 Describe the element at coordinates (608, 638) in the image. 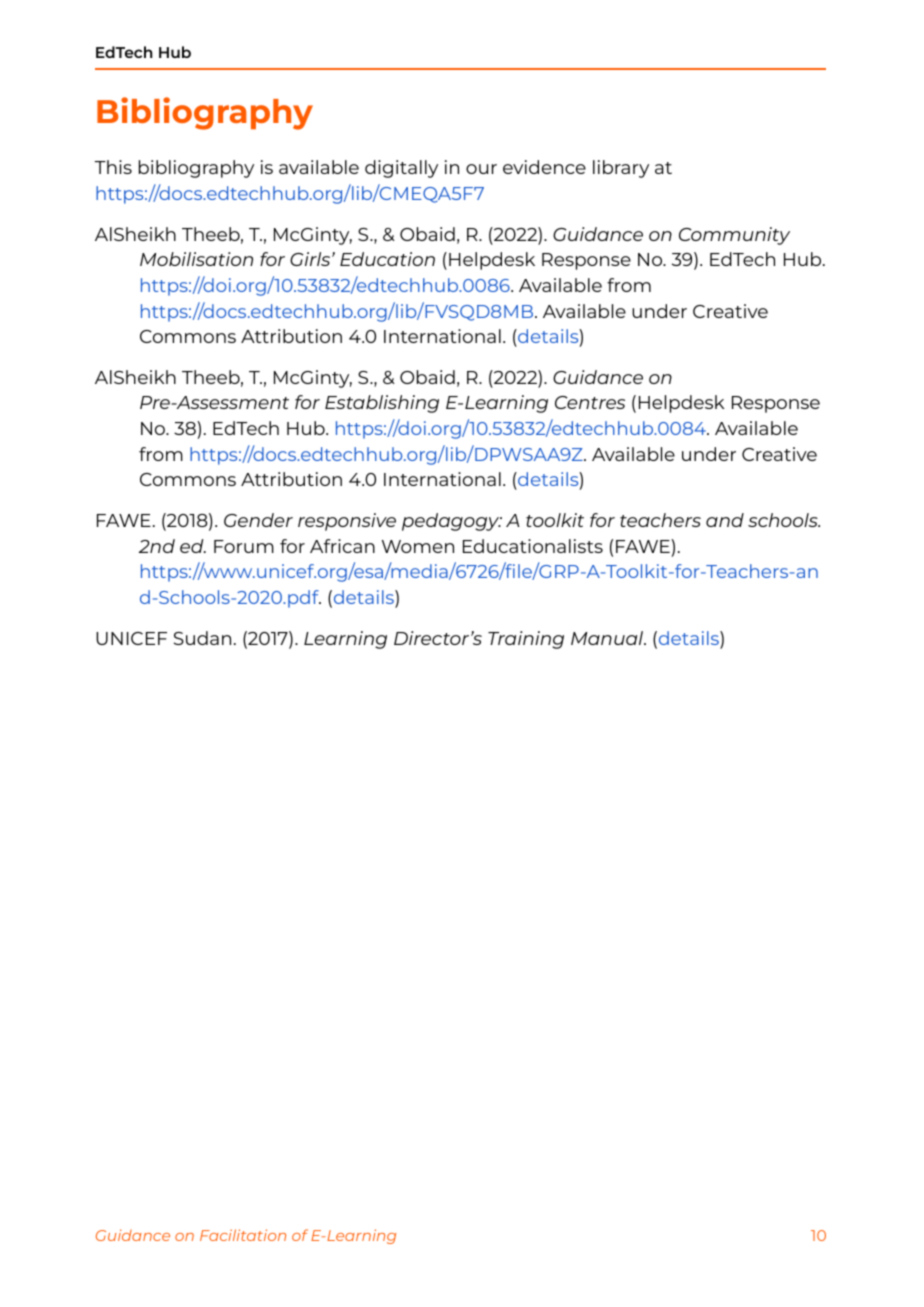

I see `Manual` at that location.
